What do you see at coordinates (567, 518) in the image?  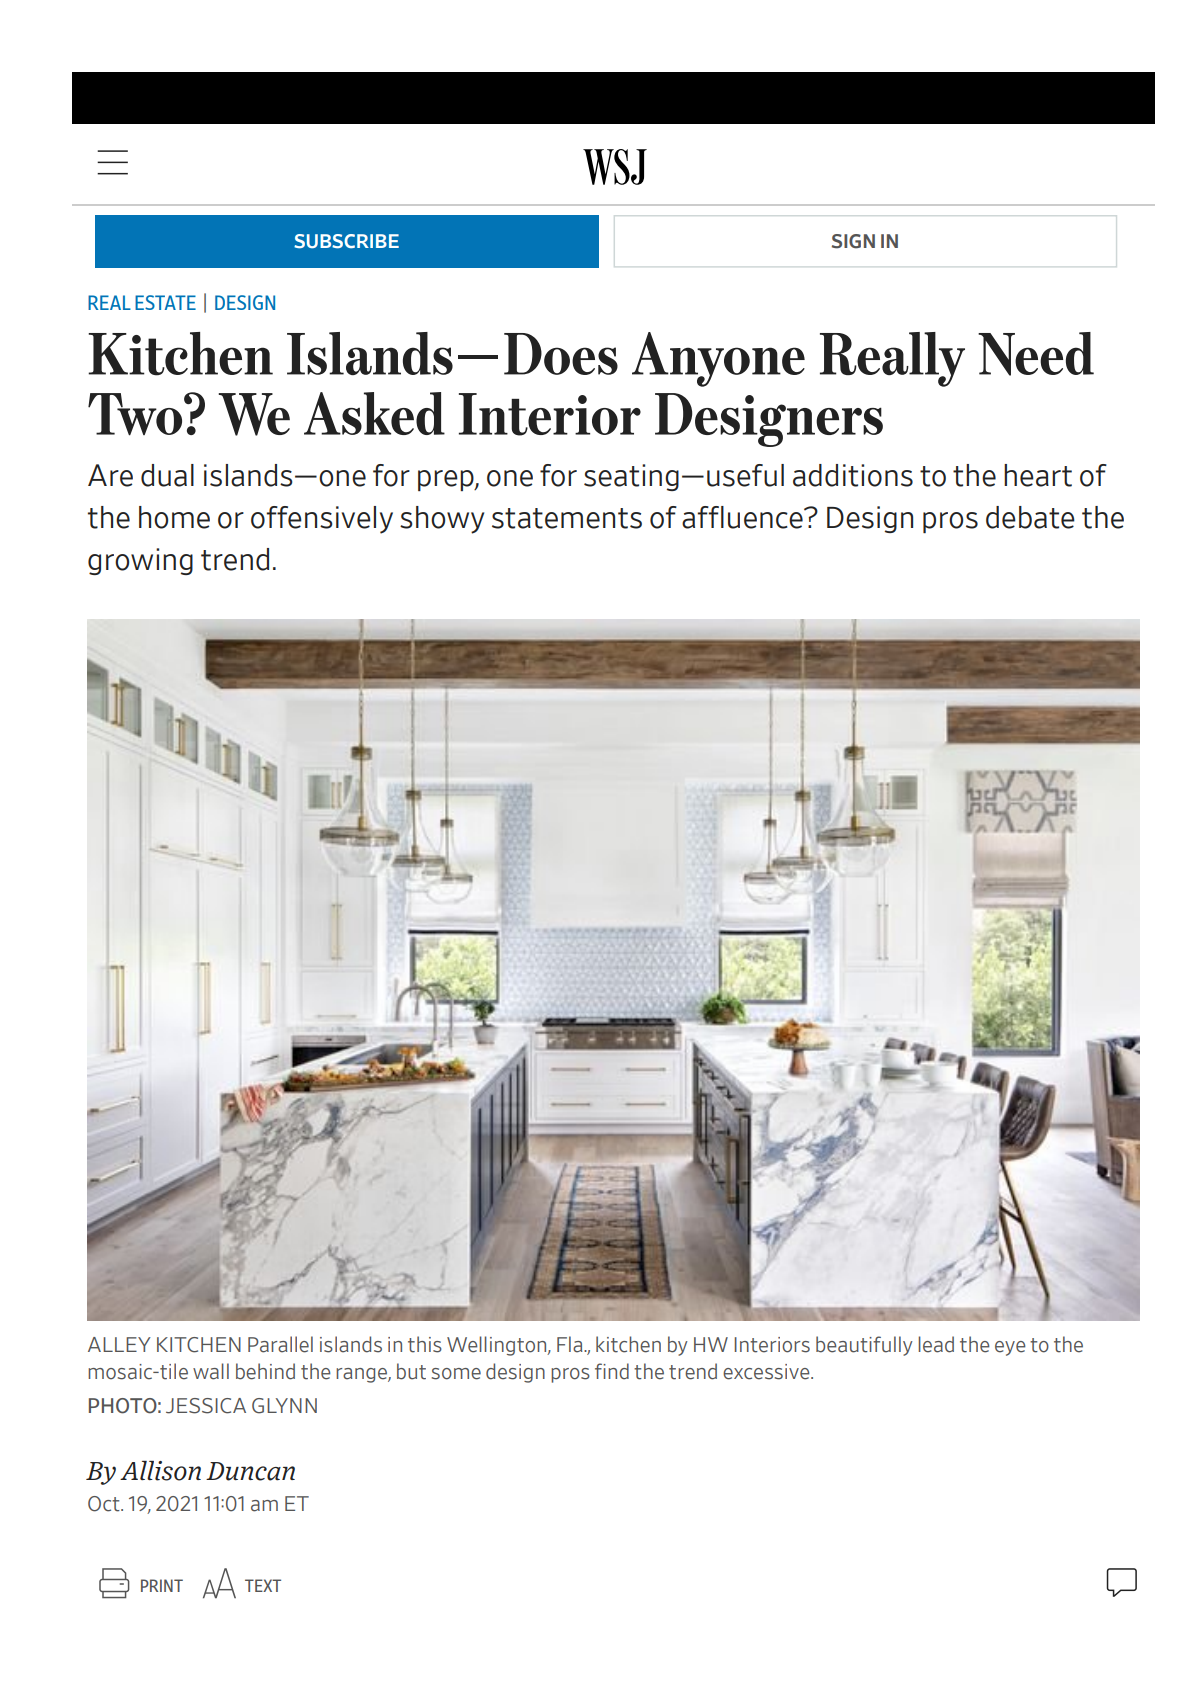 I see `statements` at bounding box center [567, 518].
